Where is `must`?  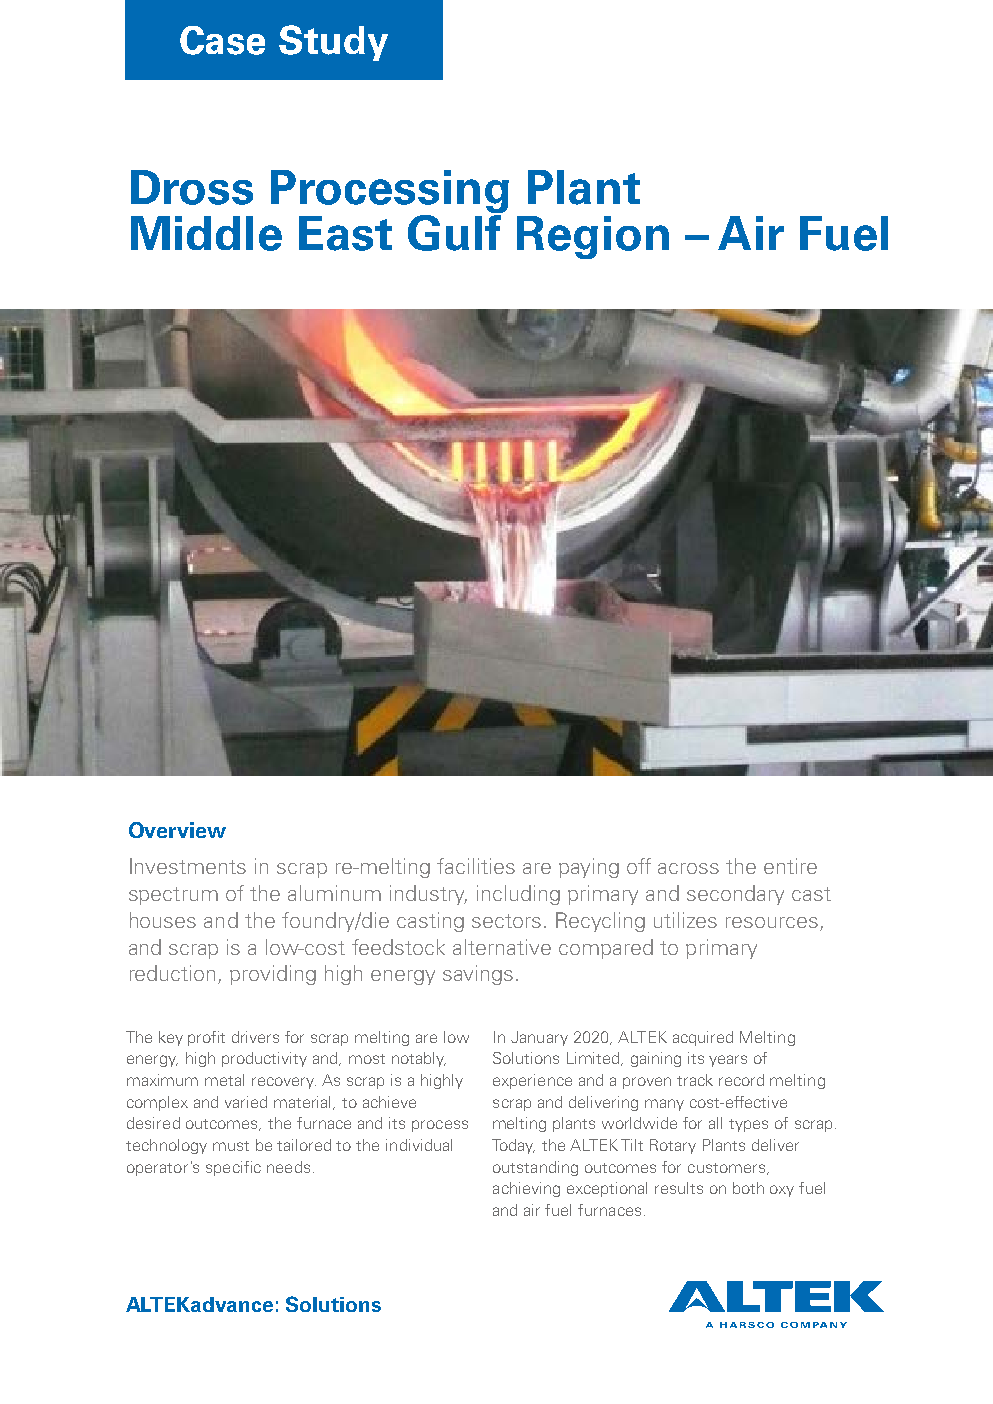 must is located at coordinates (231, 1146).
